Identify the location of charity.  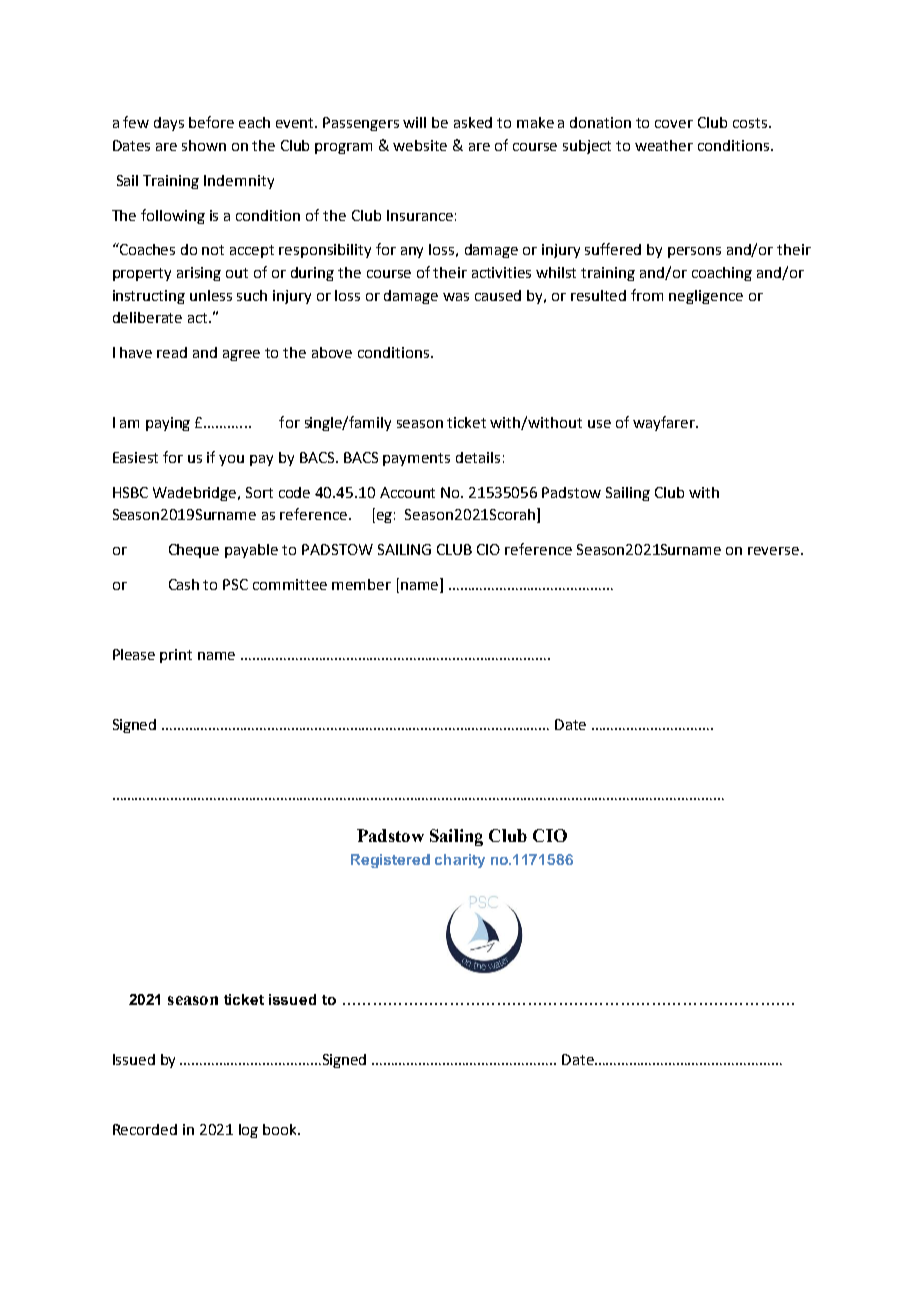
(460, 861).
